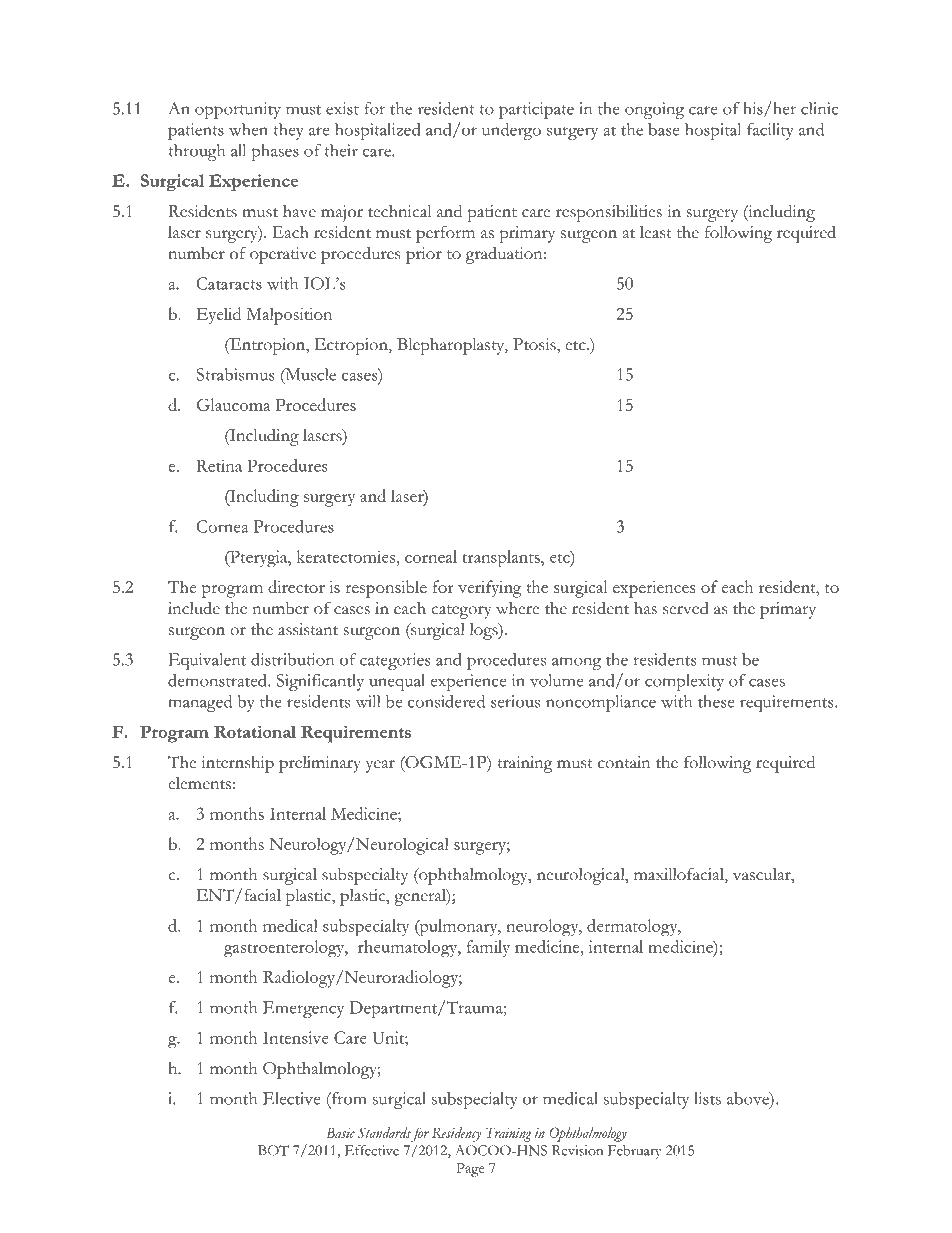  Describe the element at coordinates (292, 659) in the document. I see `distribution` at that location.
